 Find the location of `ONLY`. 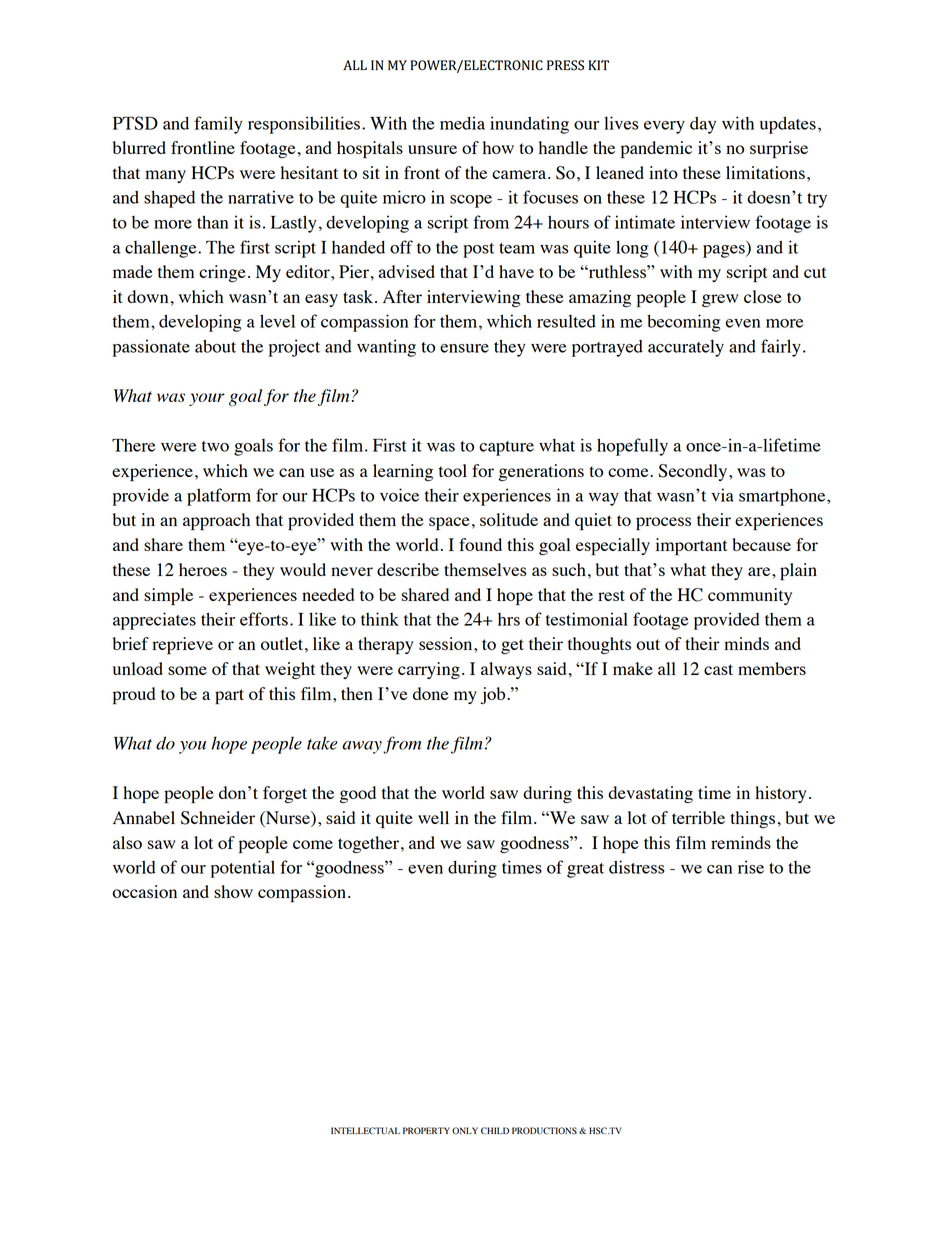

ONLY is located at coordinates (465, 1130).
